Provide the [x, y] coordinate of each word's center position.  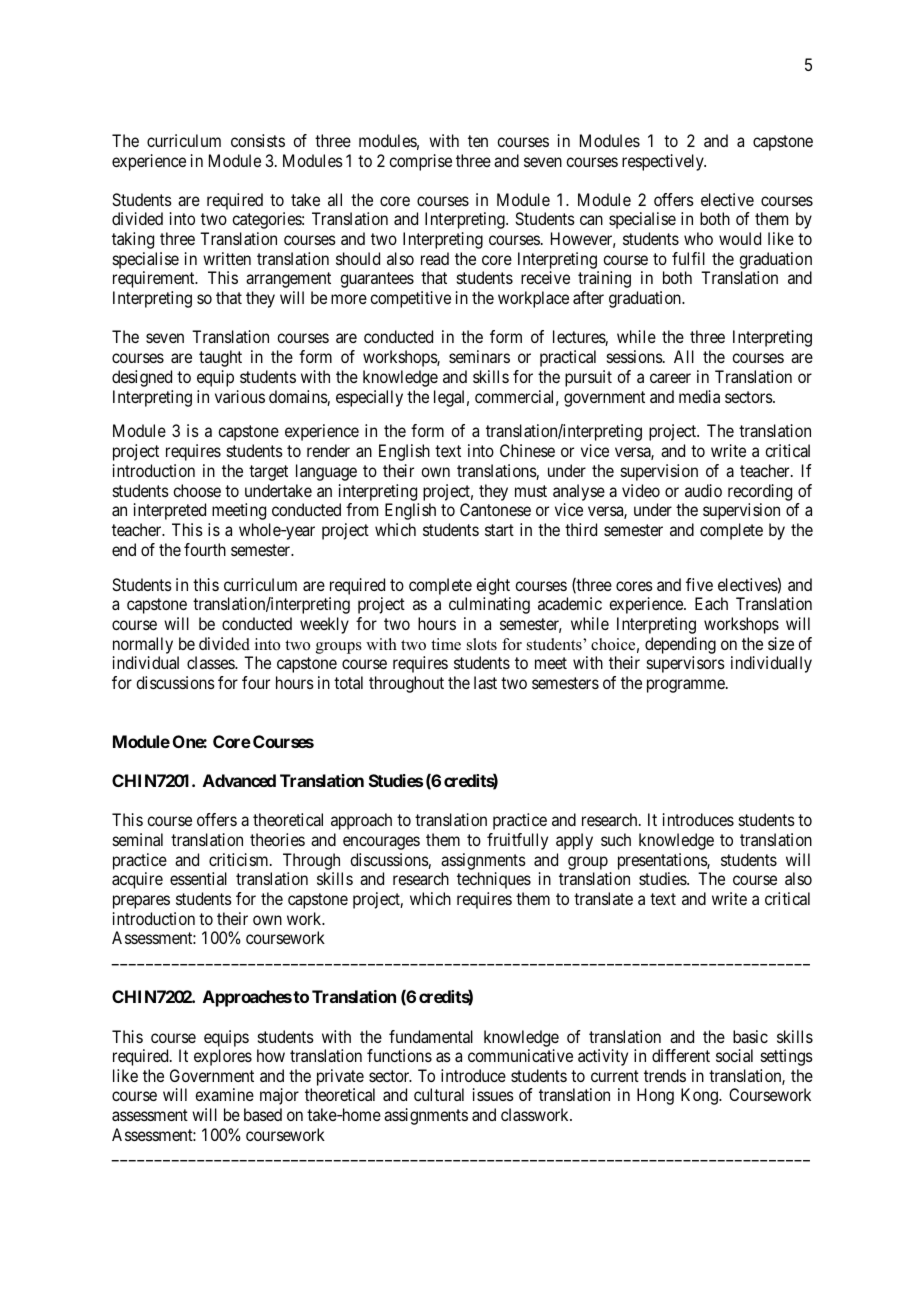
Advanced [239, 780]
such [616, 839]
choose [197, 490]
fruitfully [517, 841]
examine [224, 1094]
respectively [664, 162]
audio [703, 490]
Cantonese [495, 509]
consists [258, 140]
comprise [420, 162]
